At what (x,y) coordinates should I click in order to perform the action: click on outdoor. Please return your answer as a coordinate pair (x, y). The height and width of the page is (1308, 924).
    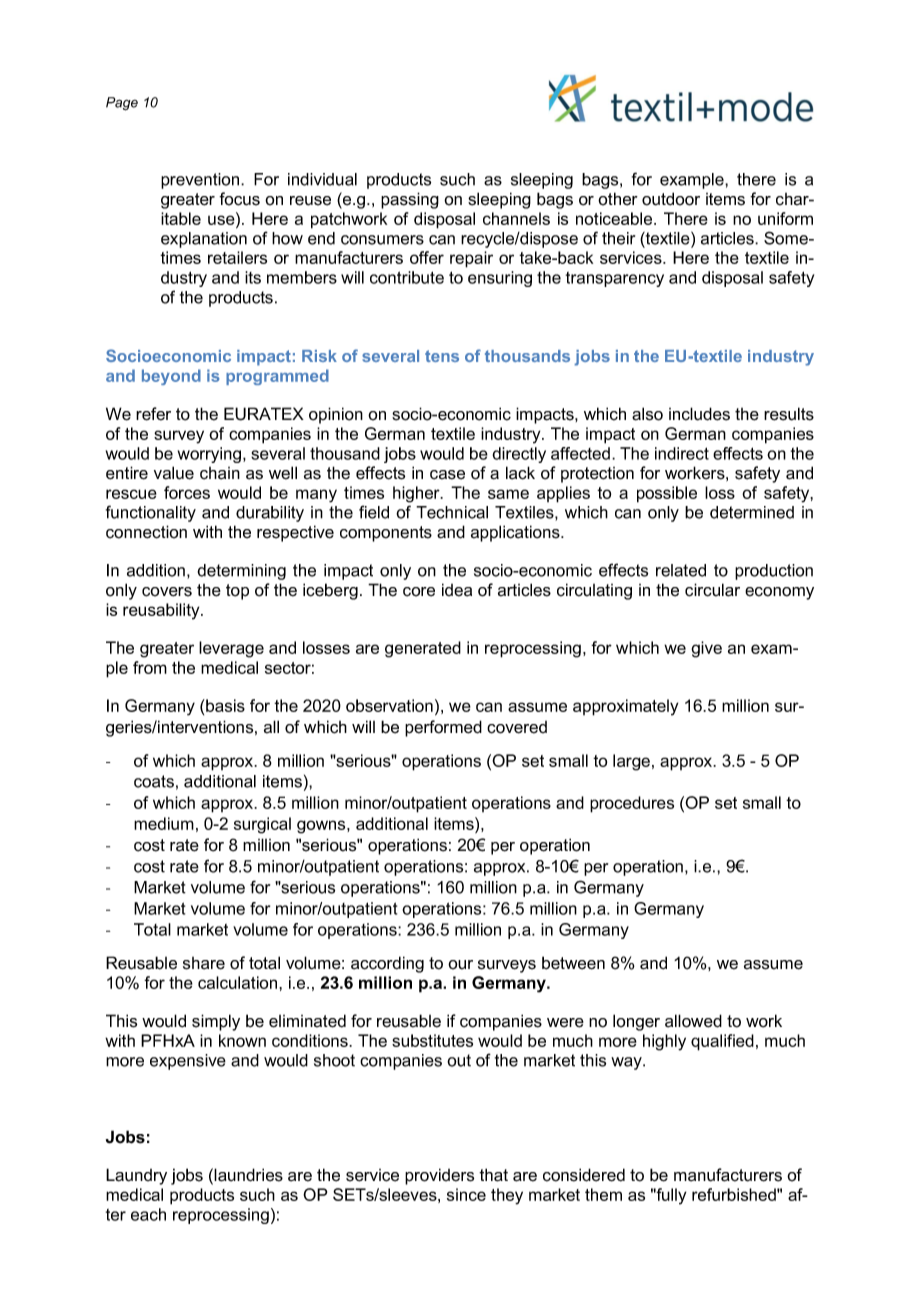
    Looking at the image, I should click on (671, 199).
